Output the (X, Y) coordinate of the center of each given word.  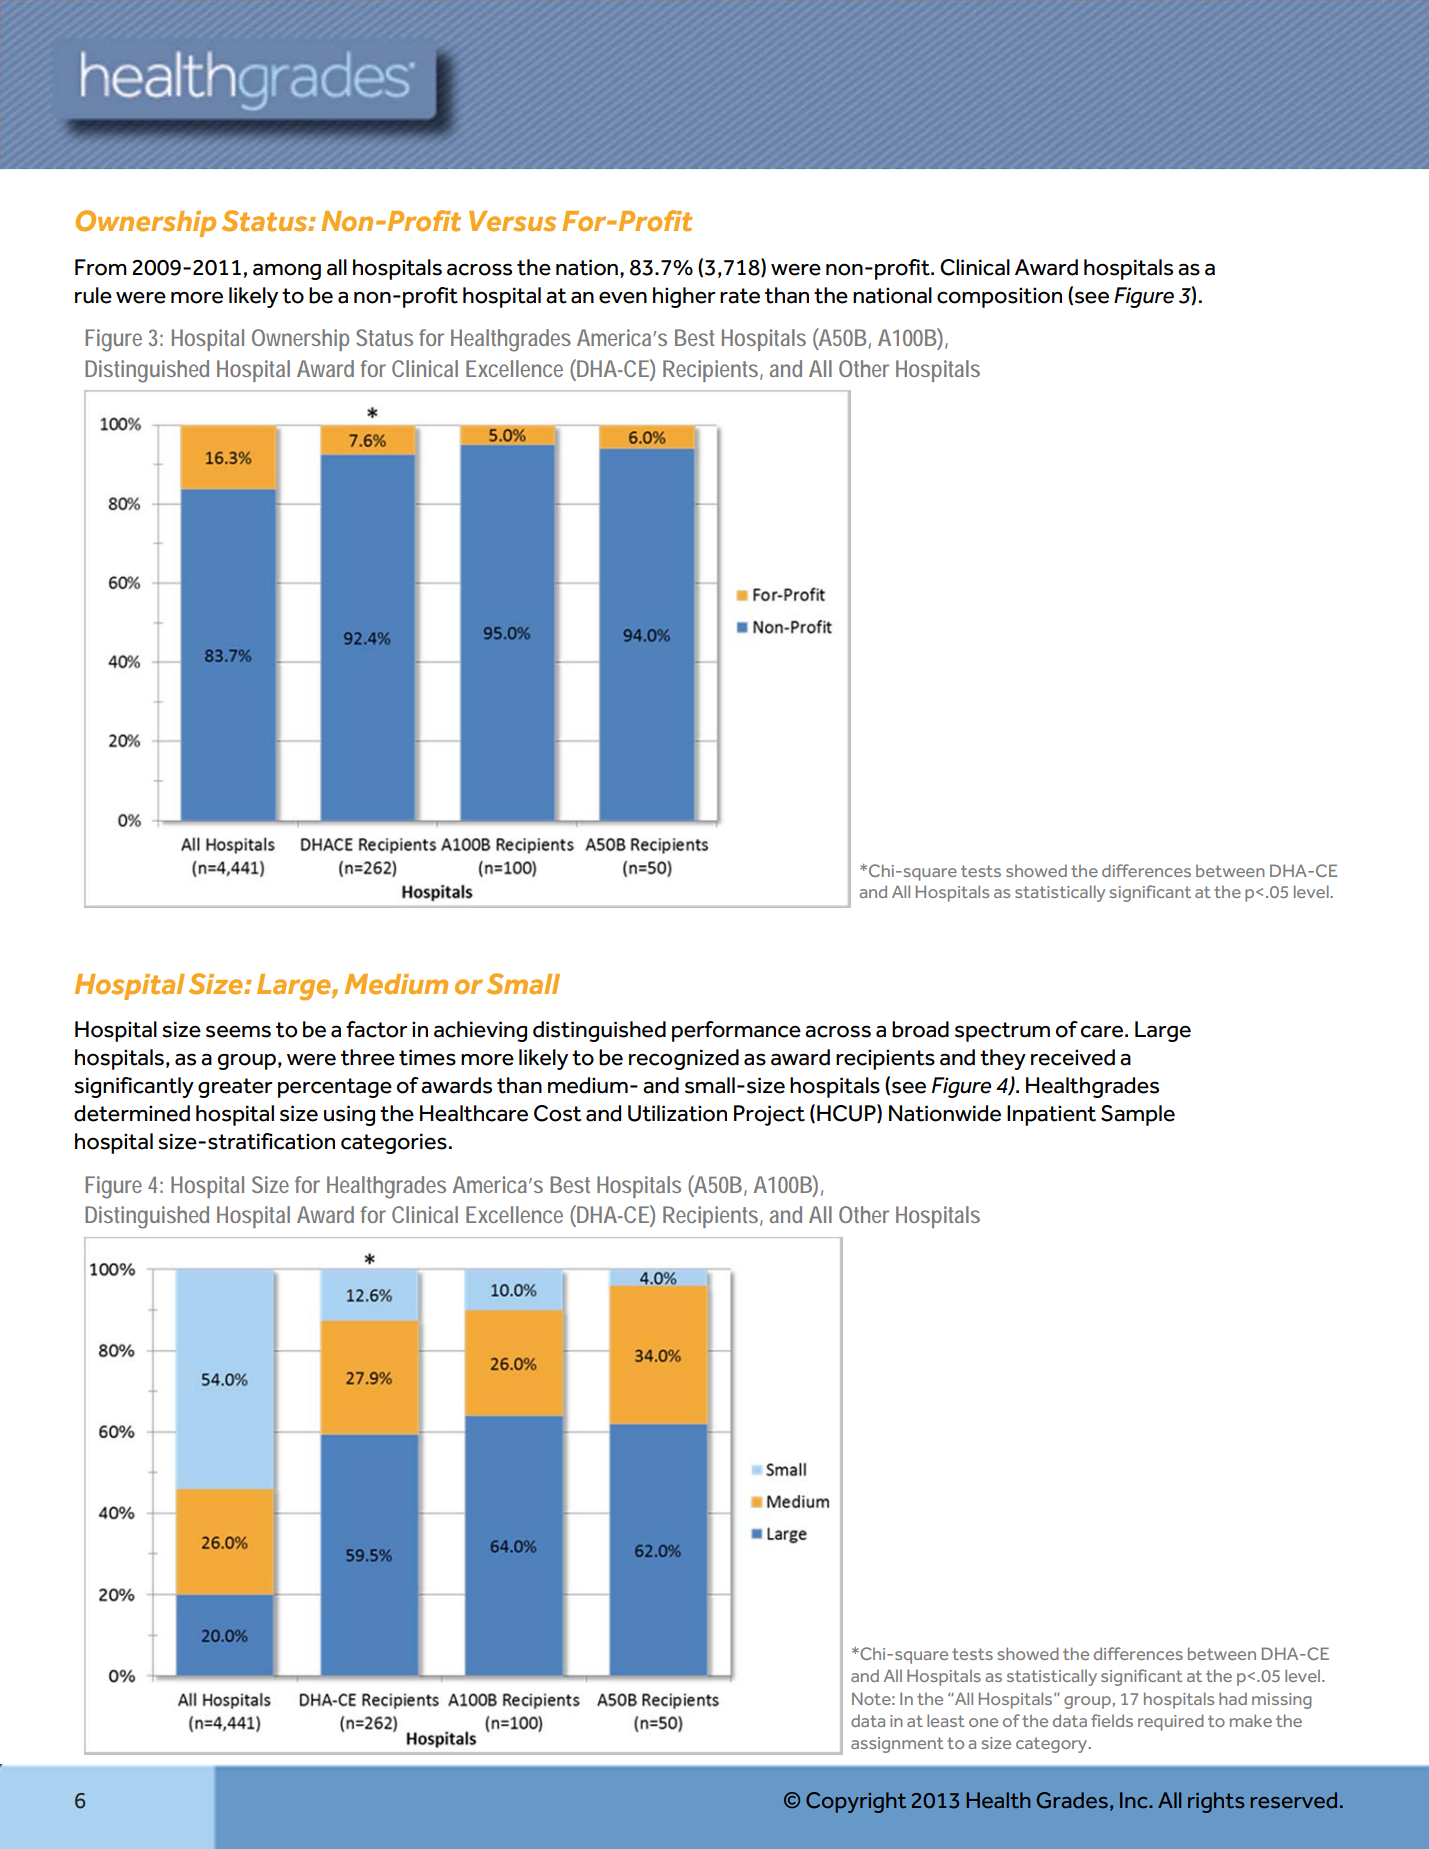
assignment (897, 1745)
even (623, 298)
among (287, 271)
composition (999, 297)
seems (238, 1031)
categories (394, 1143)
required (1171, 1722)
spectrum (1002, 1032)
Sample (1138, 1115)
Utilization (677, 1113)
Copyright (856, 1802)
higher (684, 297)
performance (736, 1031)
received (1073, 1057)
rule (93, 295)
